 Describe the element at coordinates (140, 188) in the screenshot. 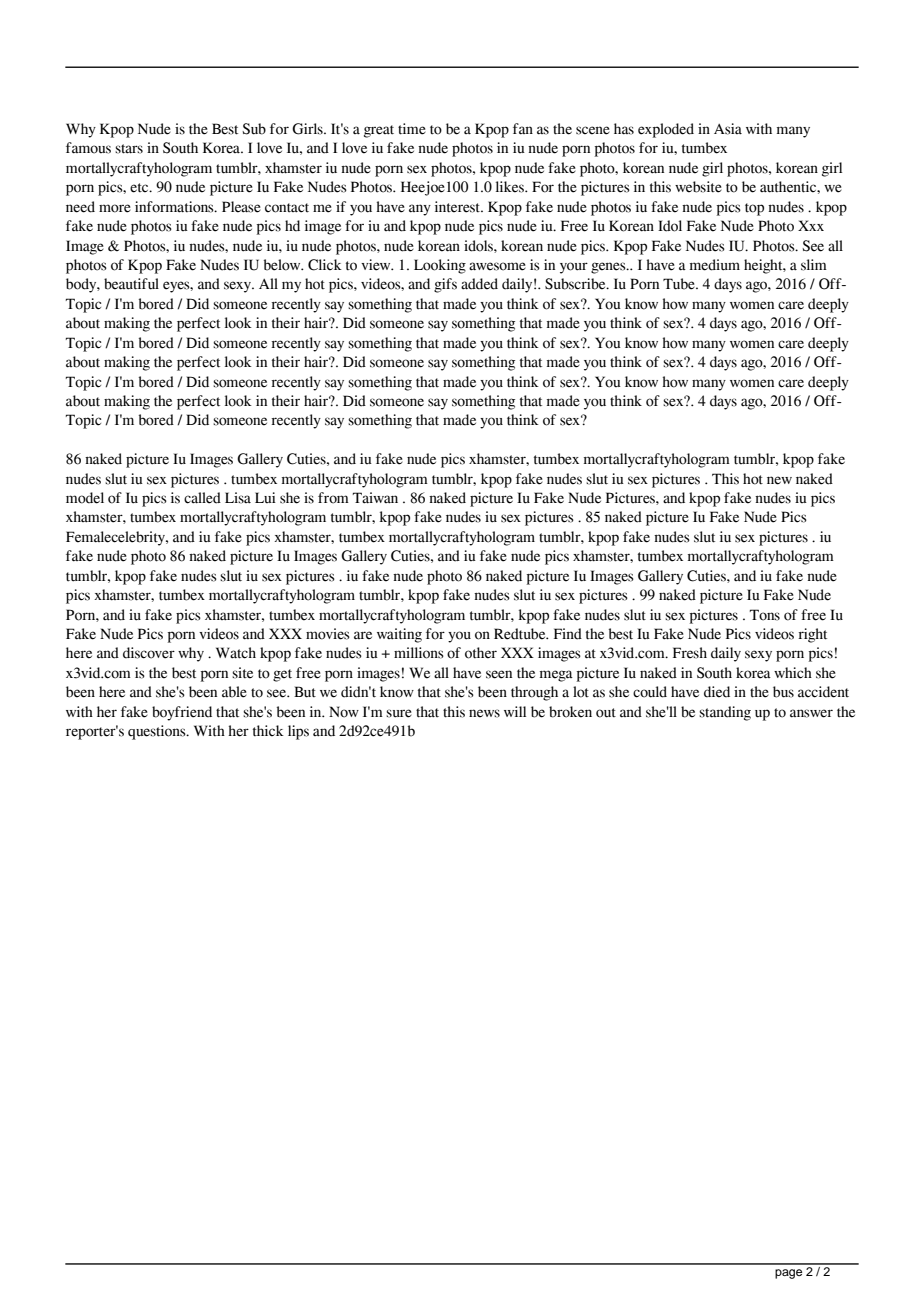

I see `etc` at that location.
